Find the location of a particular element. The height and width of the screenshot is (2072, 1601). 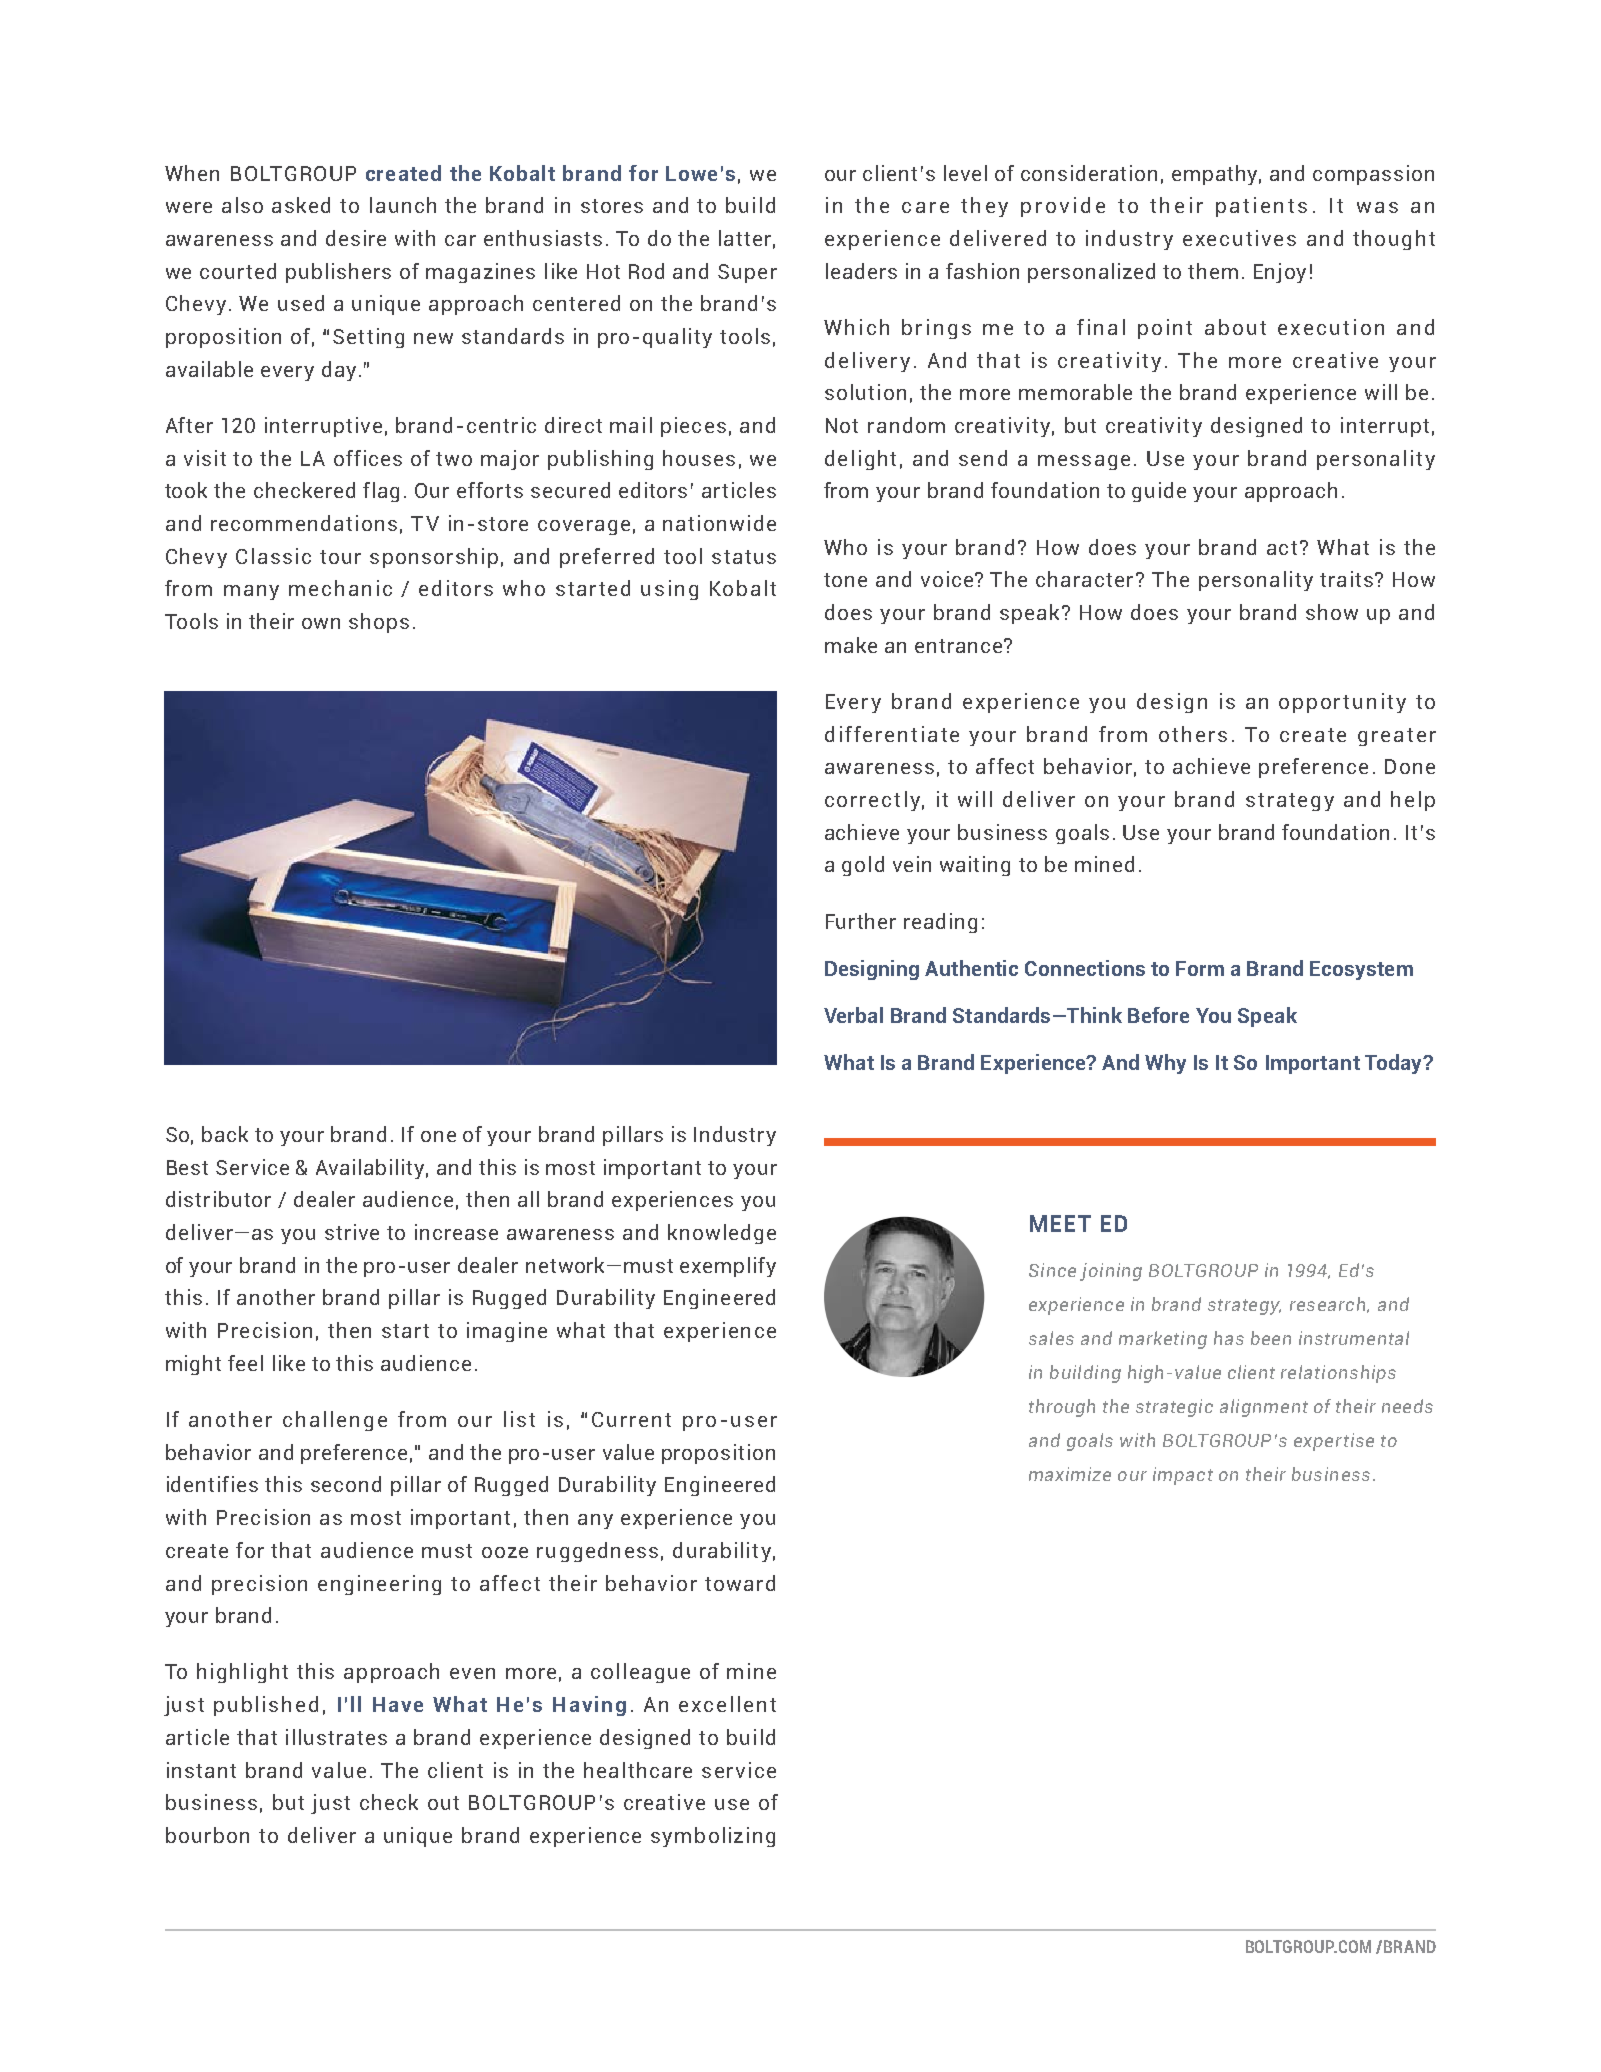

exemplify is located at coordinates (728, 1267).
